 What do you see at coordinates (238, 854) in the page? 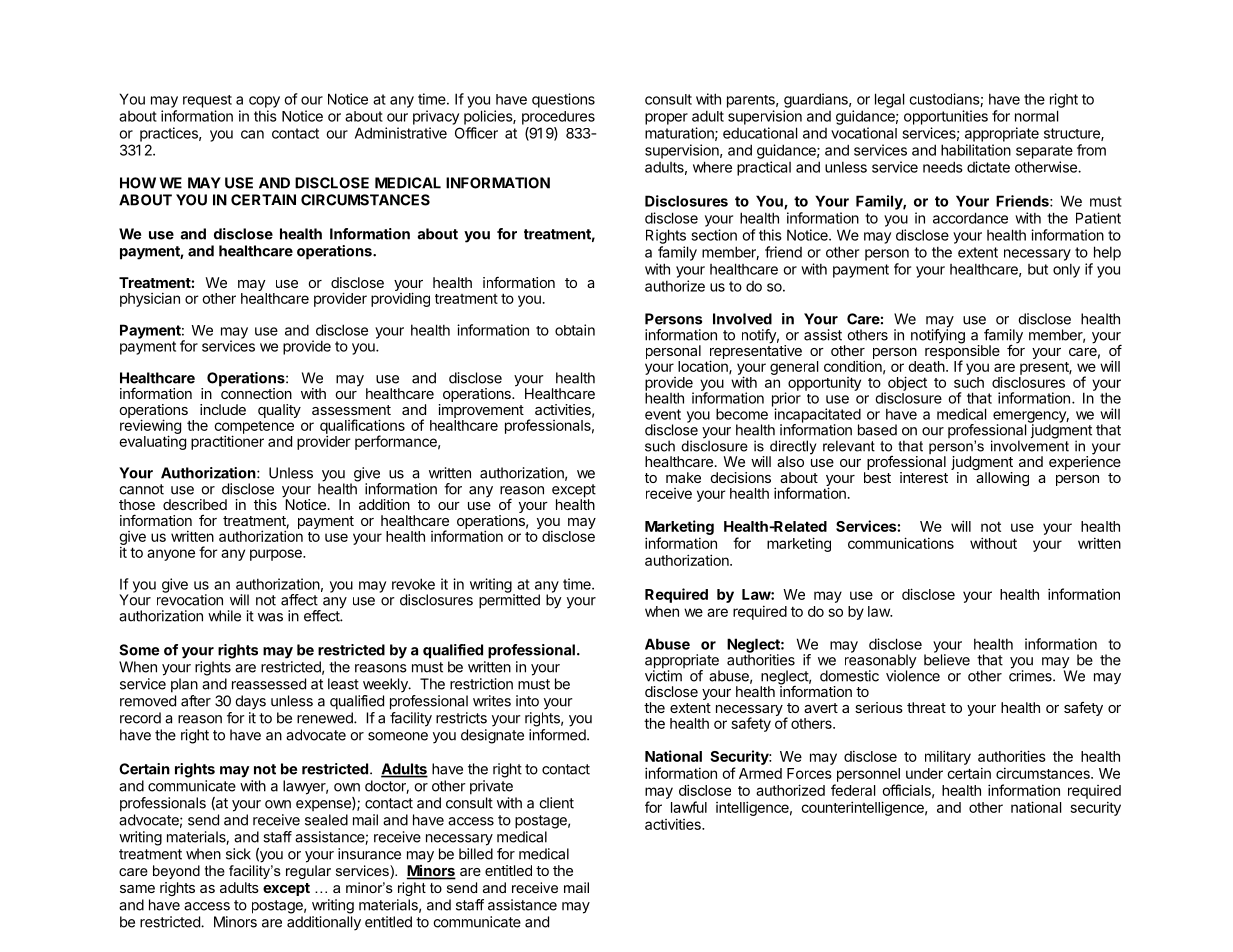
I see `sick` at bounding box center [238, 854].
